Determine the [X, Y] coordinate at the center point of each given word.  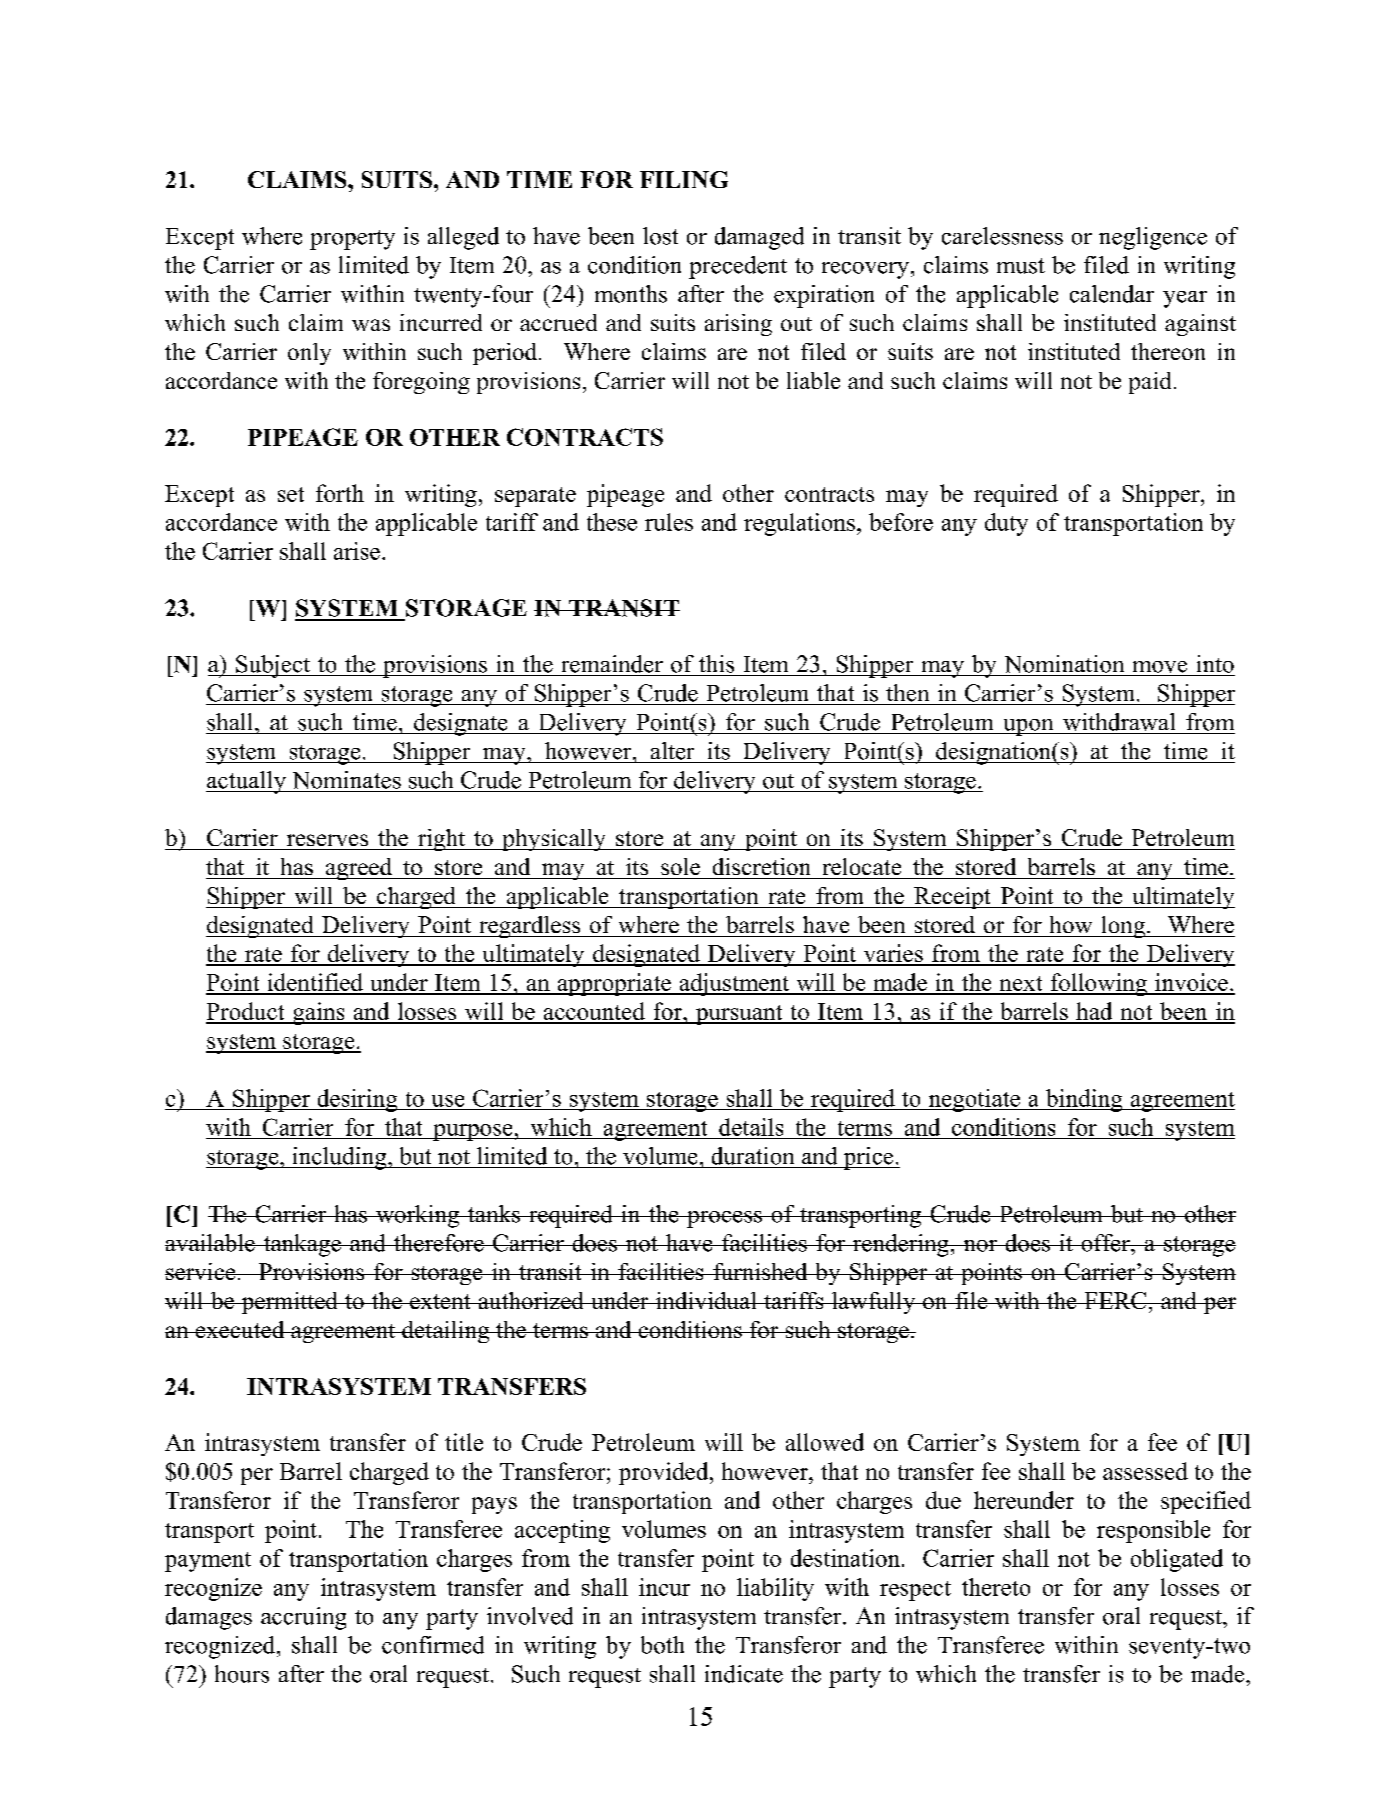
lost [660, 236]
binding [1084, 1100]
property [352, 240]
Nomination [1064, 664]
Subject [273, 666]
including [339, 1158]
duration [753, 1156]
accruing [303, 1618]
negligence [1153, 238]
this [716, 664]
